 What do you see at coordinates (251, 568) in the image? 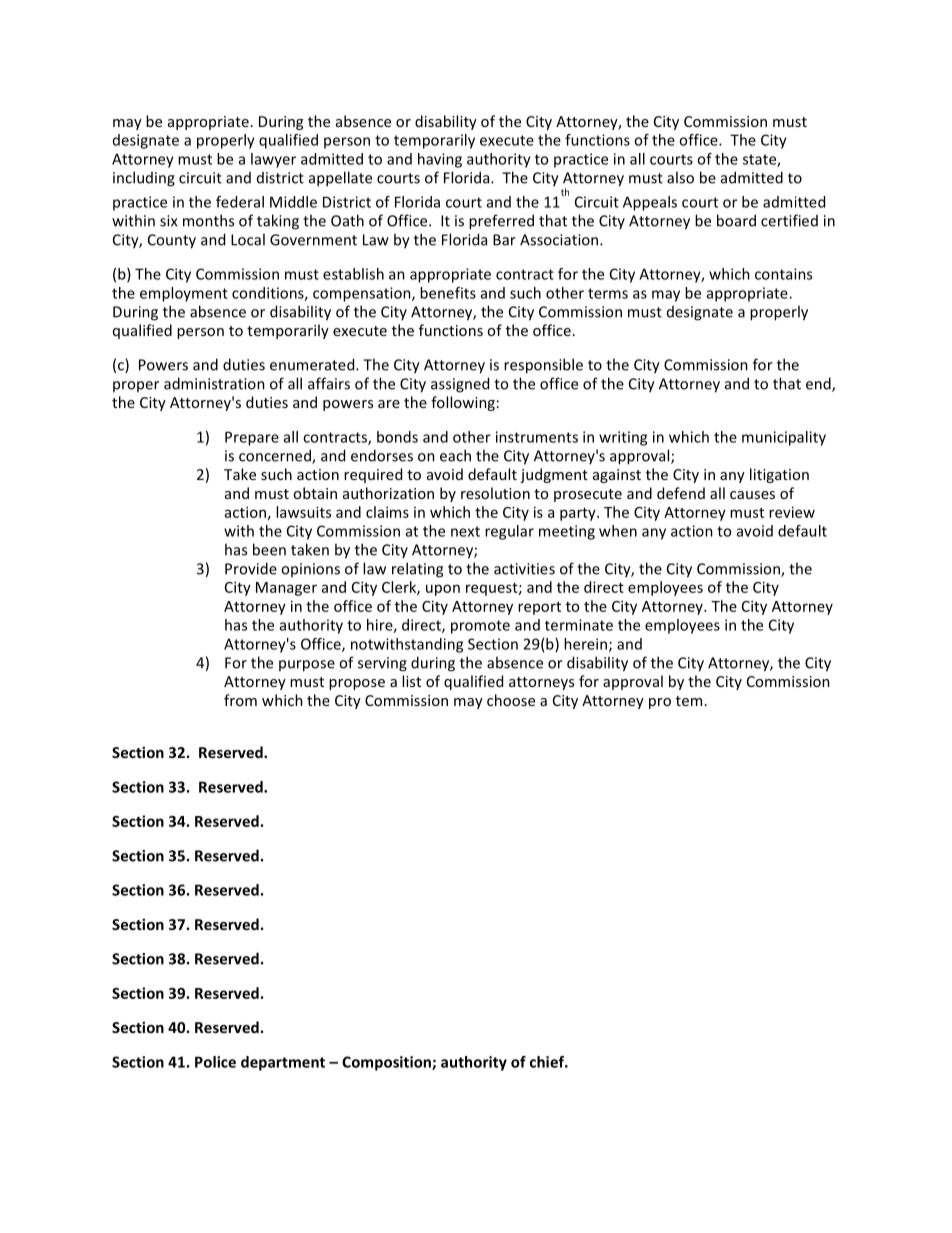
I see `Provide` at bounding box center [251, 568].
